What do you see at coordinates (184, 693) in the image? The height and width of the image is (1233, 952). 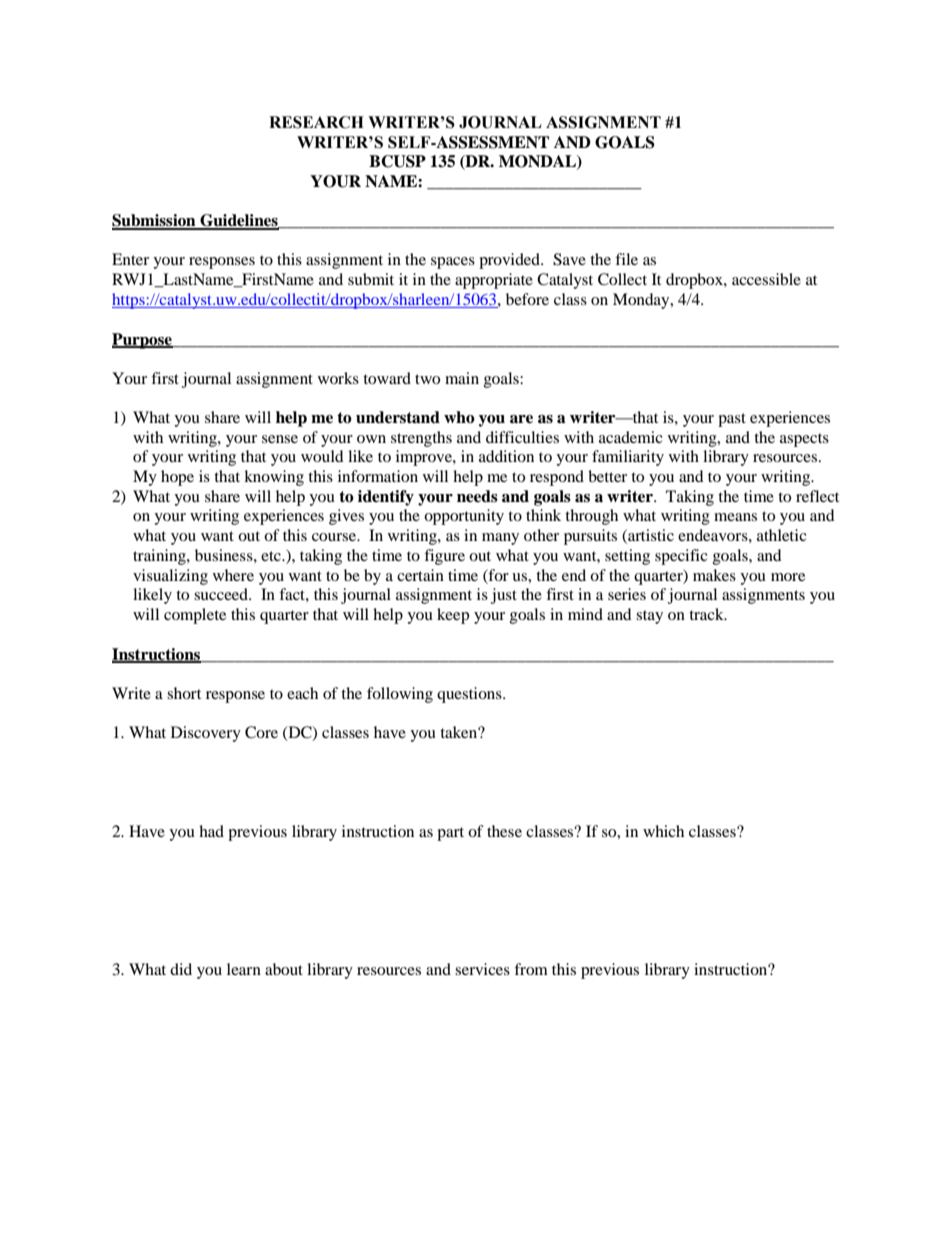 I see `short` at bounding box center [184, 693].
